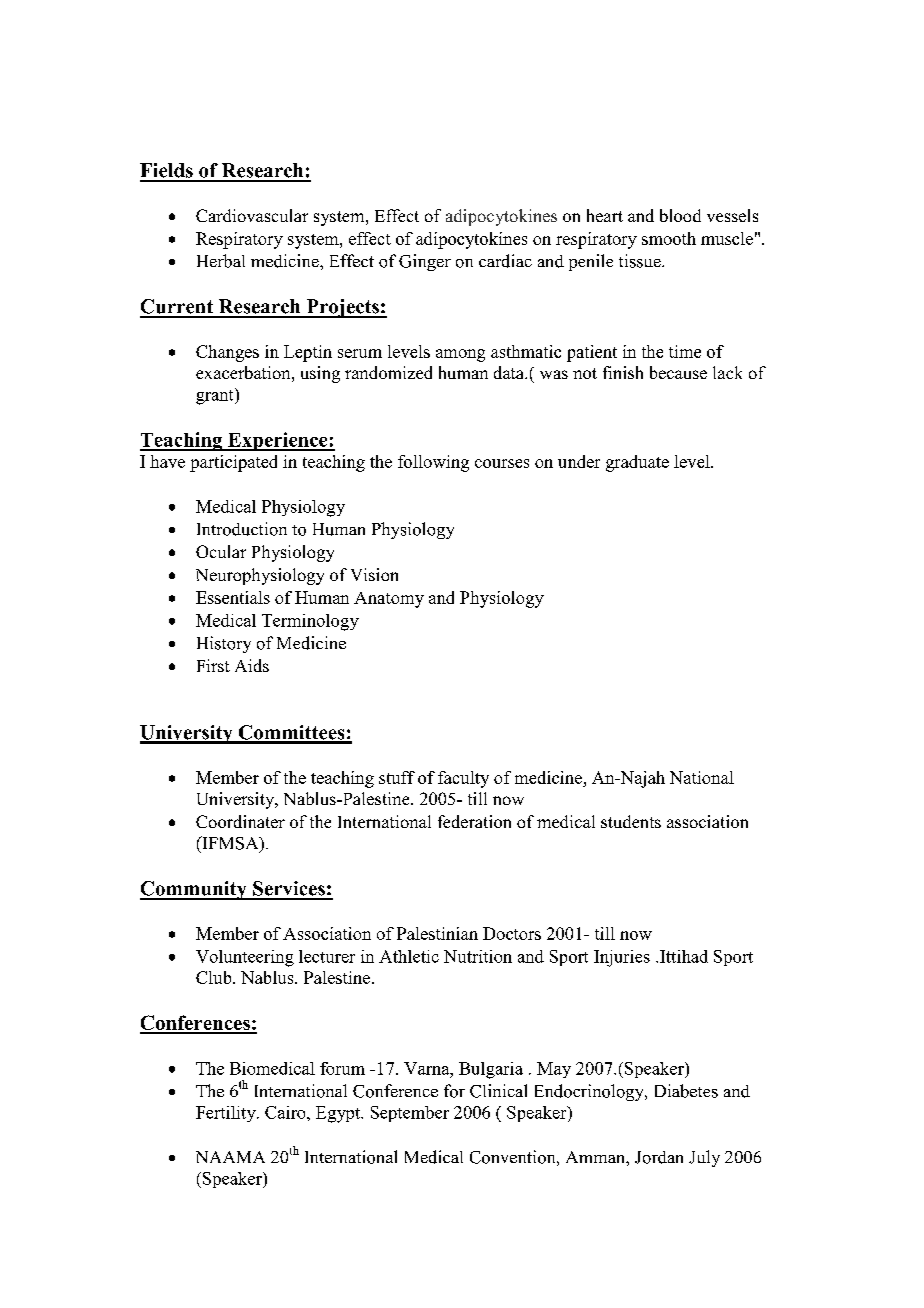 This screenshot has width=924, height=1308. I want to click on smooth, so click(669, 238).
